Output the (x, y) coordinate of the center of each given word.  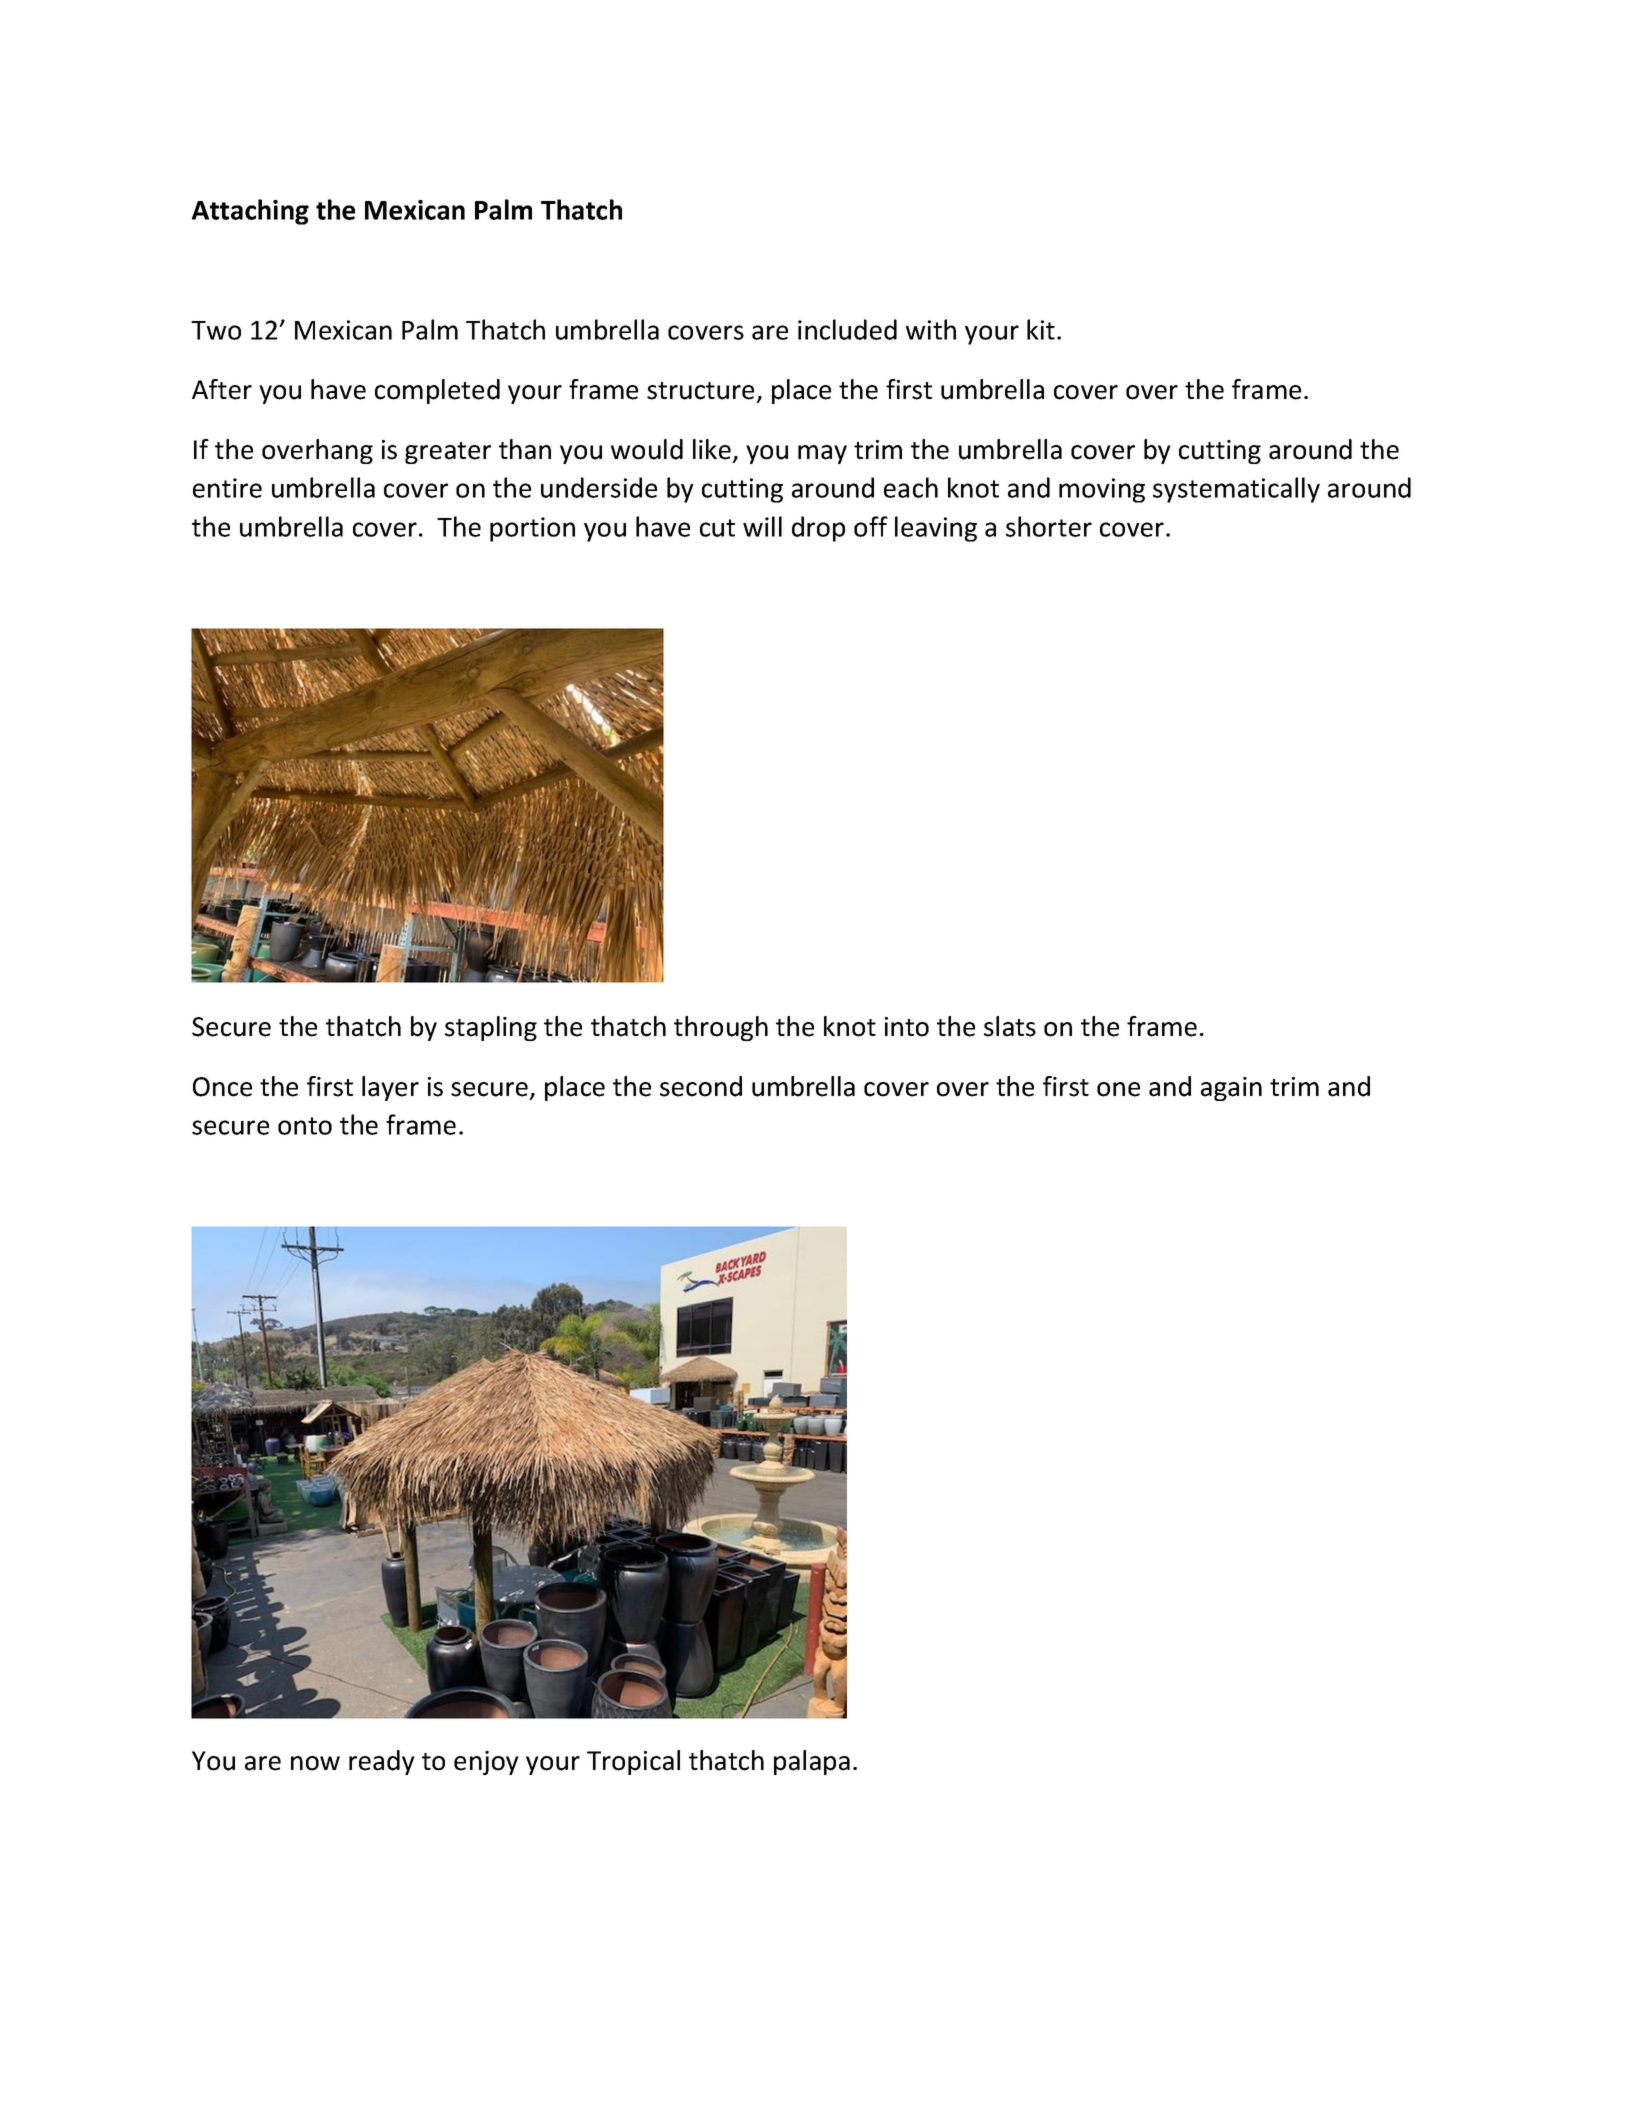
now (315, 1763)
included (847, 329)
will (762, 526)
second (701, 1086)
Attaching (250, 212)
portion (532, 529)
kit (1041, 329)
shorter (1049, 526)
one (1118, 1089)
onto (305, 1126)
